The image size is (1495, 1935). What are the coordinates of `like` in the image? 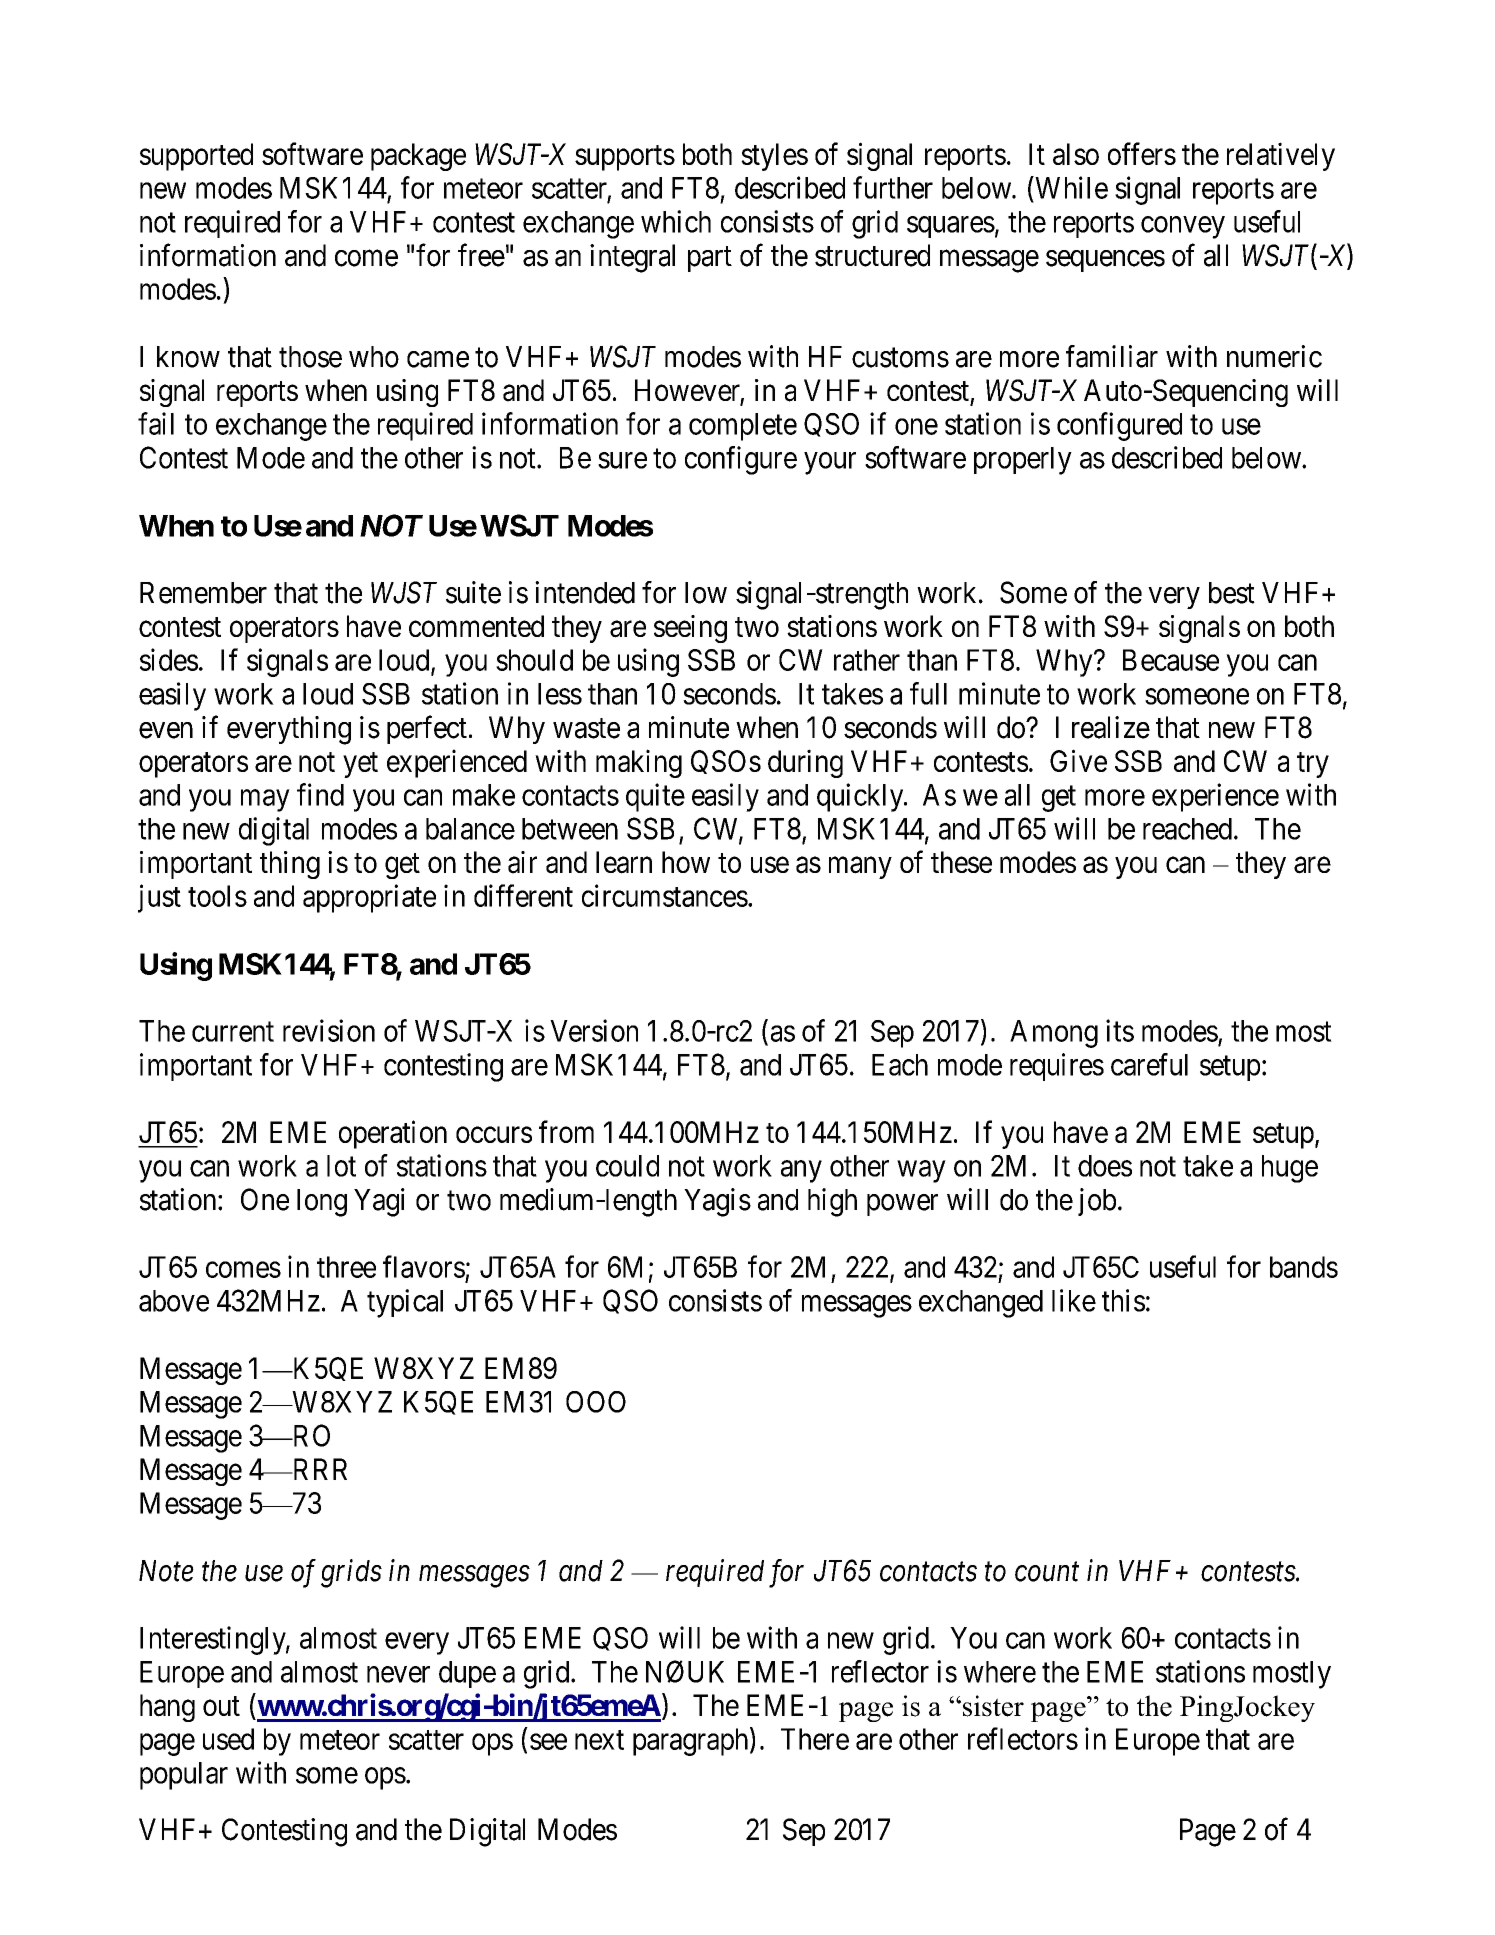 It's located at (1074, 1300).
